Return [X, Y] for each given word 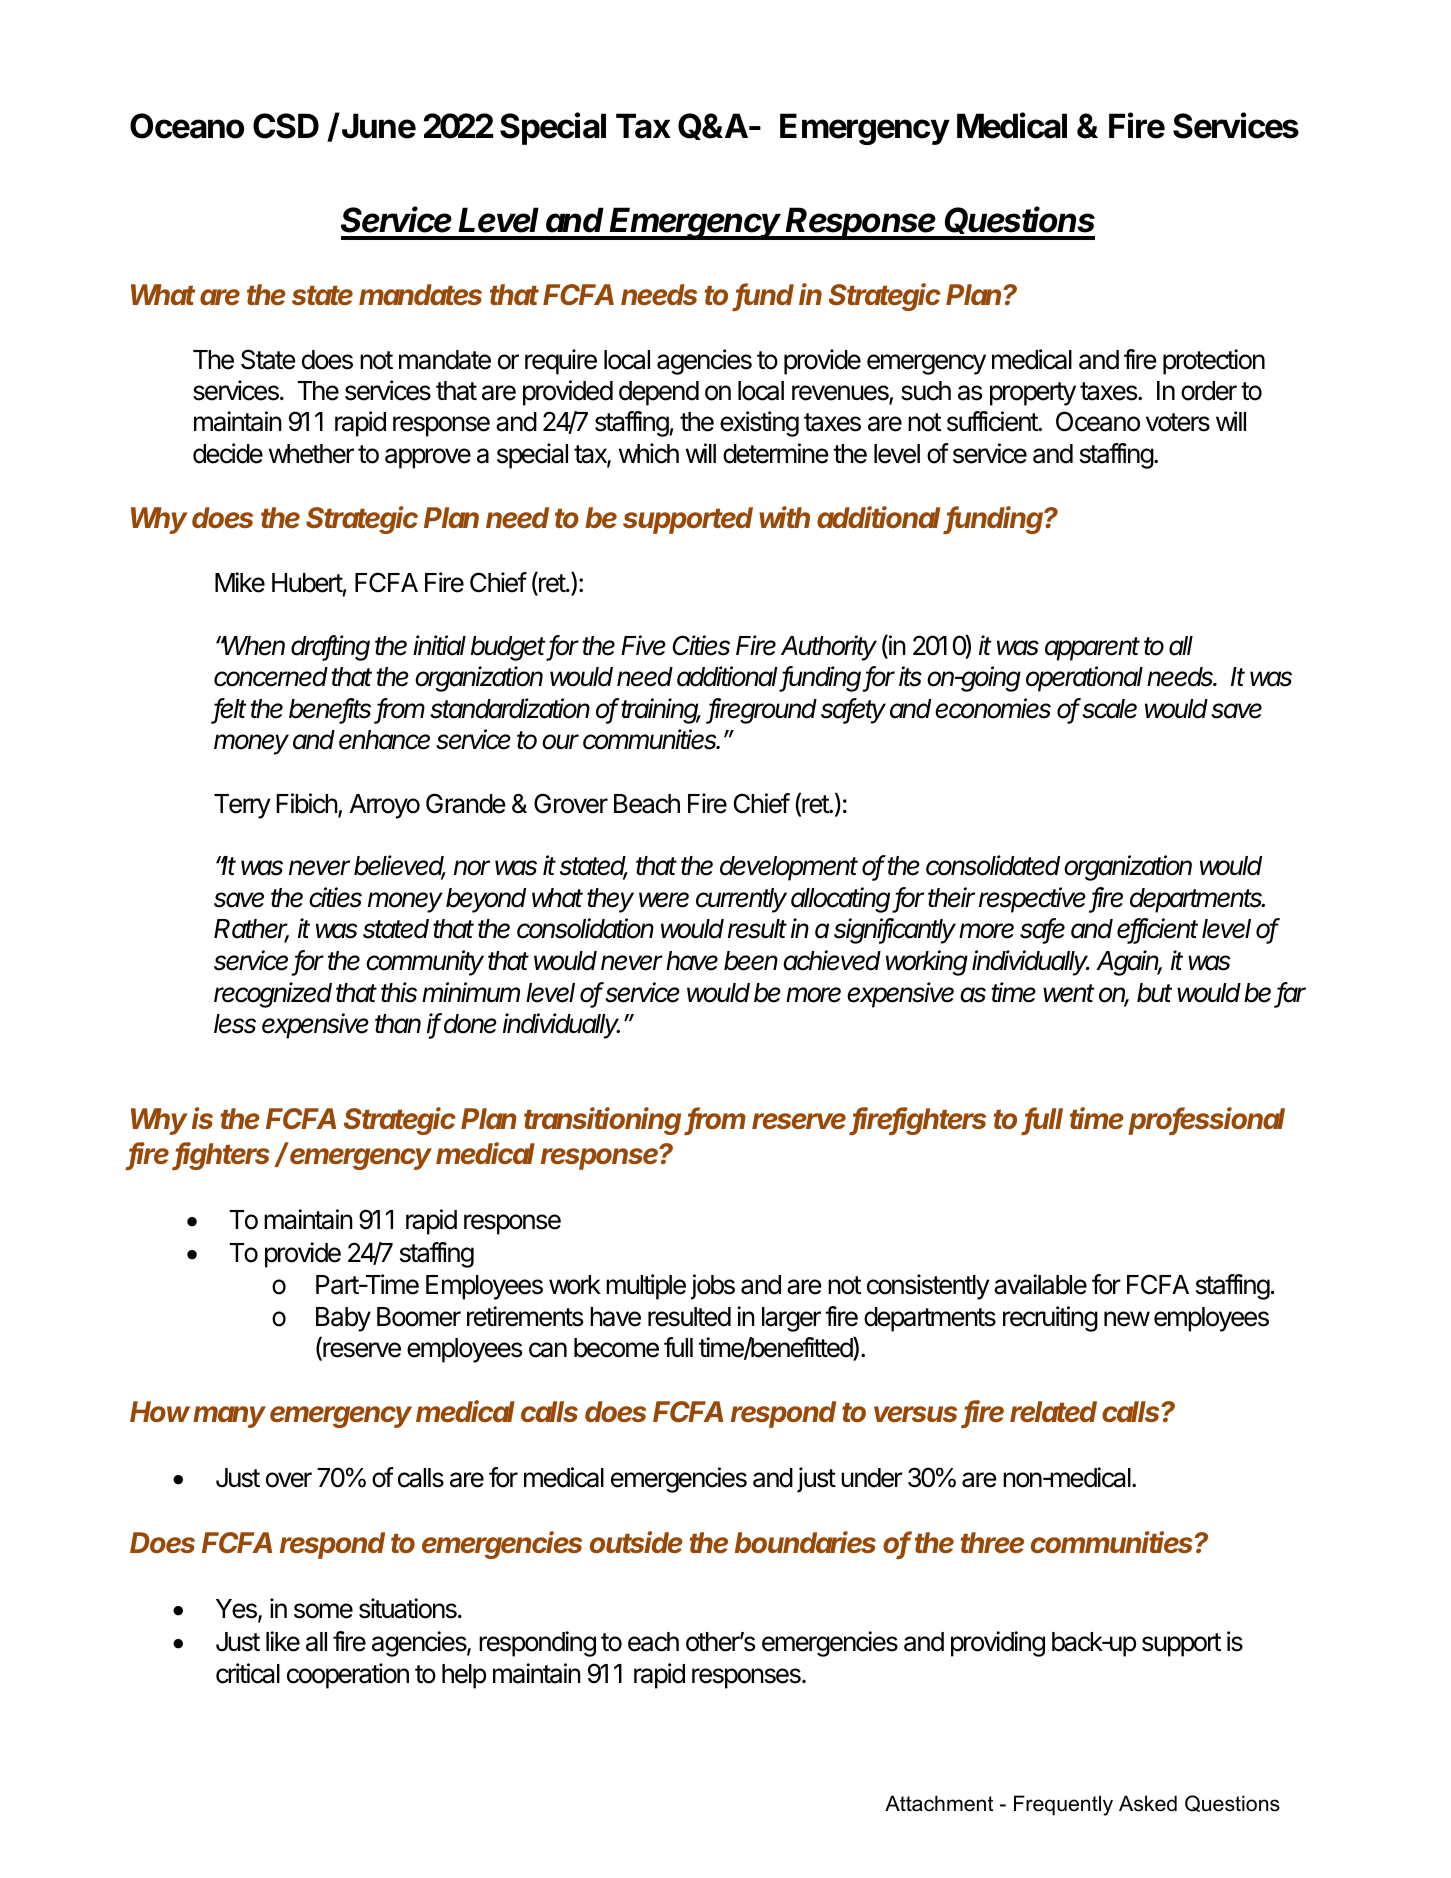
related [1053, 1412]
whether [311, 454]
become [616, 1348]
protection [1214, 362]
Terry [242, 806]
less [235, 1024]
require [561, 362]
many [229, 1417]
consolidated [993, 865]
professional [1206, 1121]
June [379, 126]
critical [248, 1673]
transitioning [604, 1121]
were [664, 900]
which [649, 453]
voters [1178, 422]
